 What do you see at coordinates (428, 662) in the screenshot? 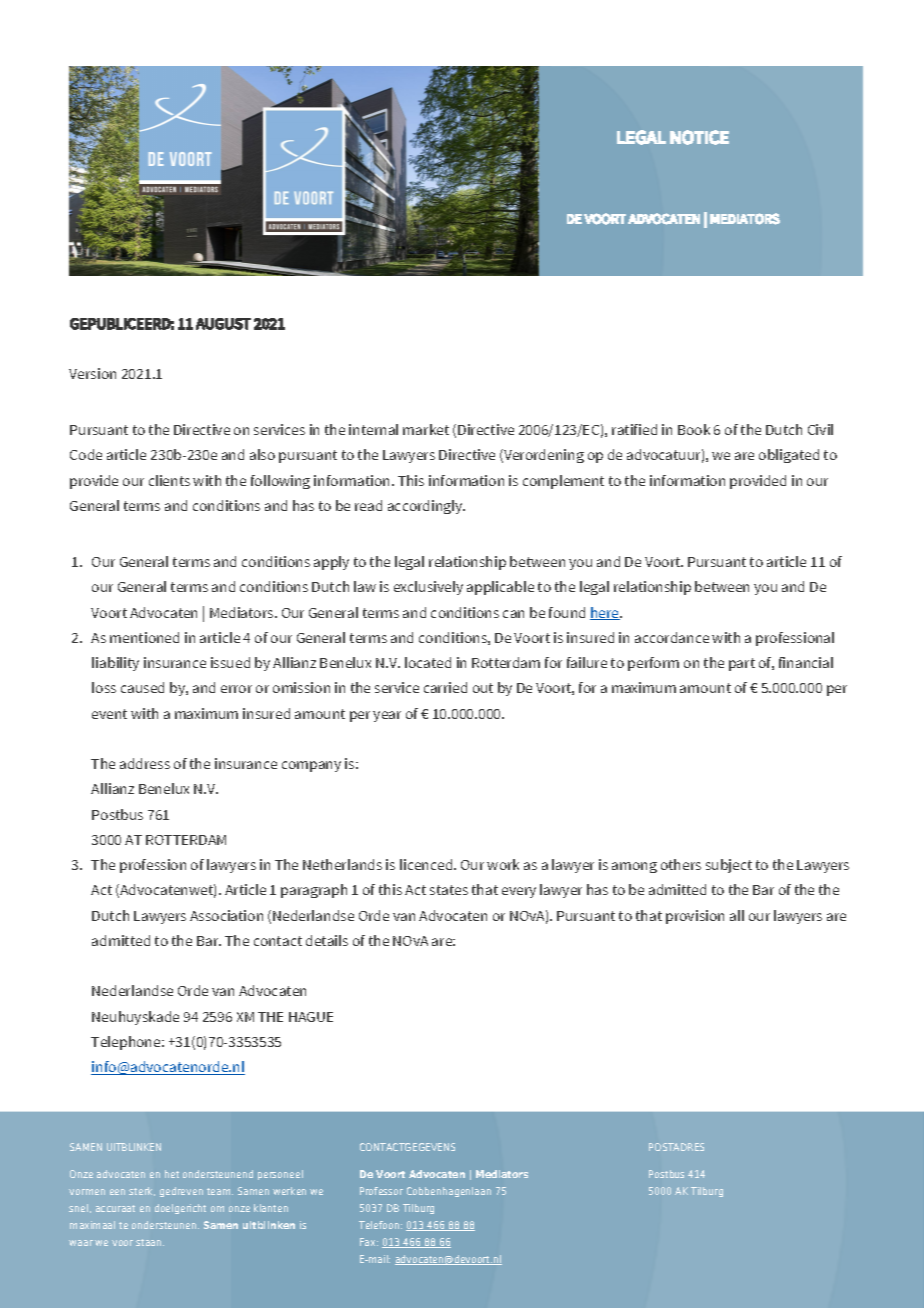
I see `located` at bounding box center [428, 662].
